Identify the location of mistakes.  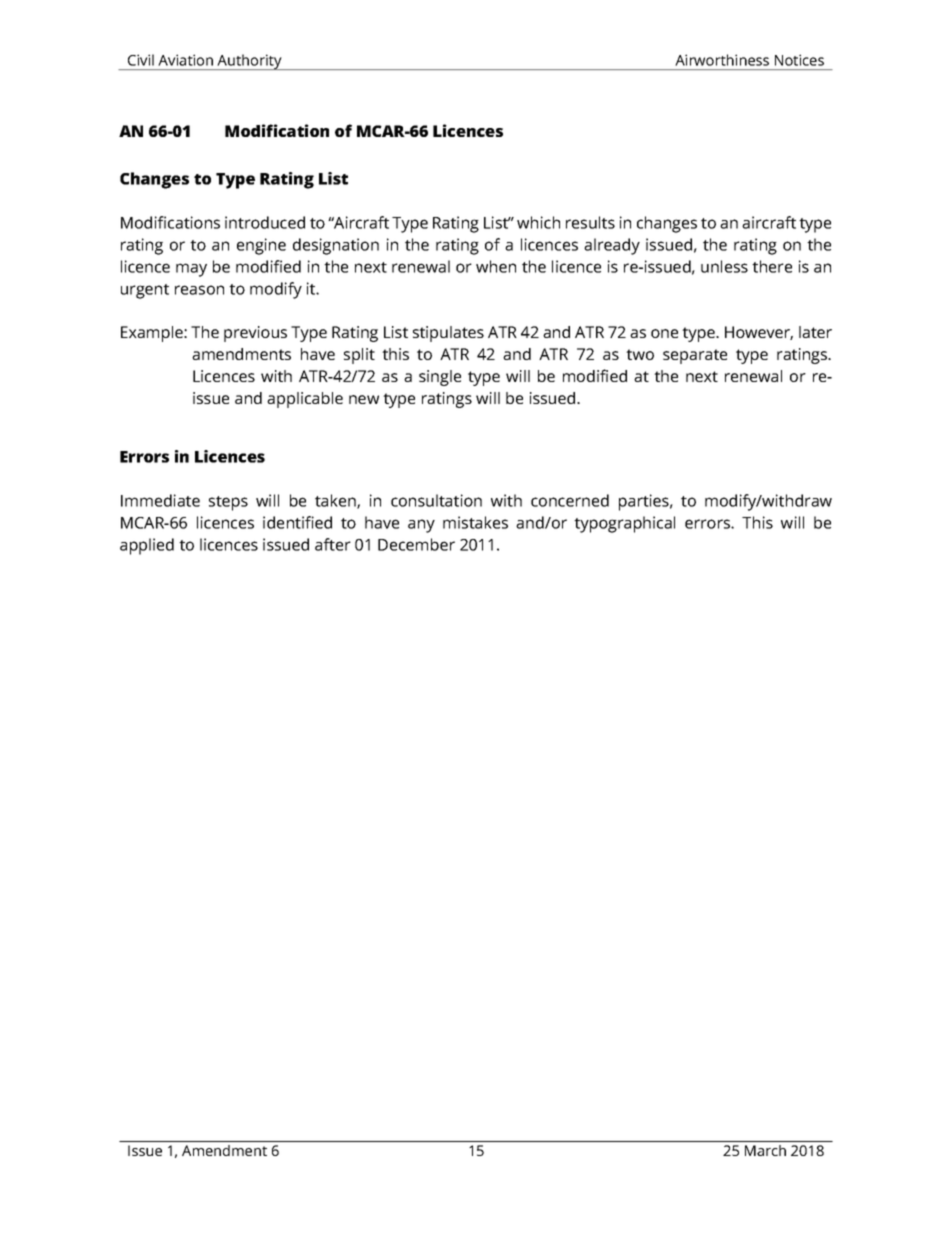
(475, 522).
